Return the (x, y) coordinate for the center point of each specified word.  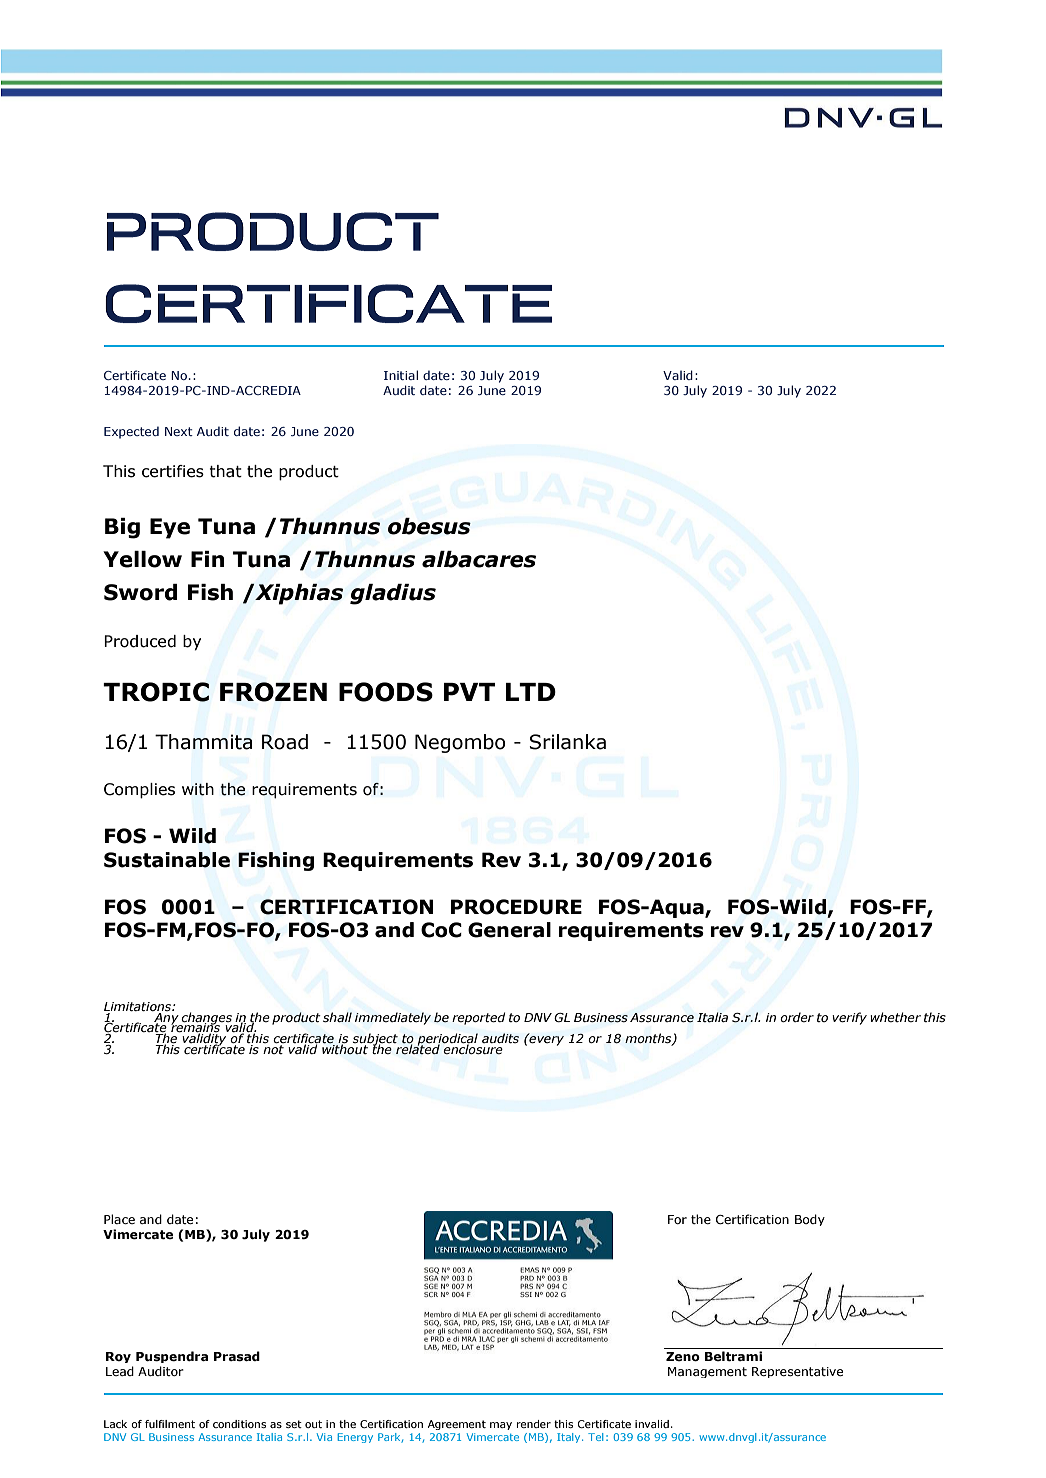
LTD (531, 692)
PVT (469, 692)
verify (849, 1018)
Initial (401, 375)
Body (810, 1220)
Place (119, 1219)
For (677, 1219)
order (797, 1017)
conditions (239, 1424)
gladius (393, 594)
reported (478, 1018)
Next (179, 431)
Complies (139, 791)
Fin (207, 559)
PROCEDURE (516, 907)
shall (337, 1017)
